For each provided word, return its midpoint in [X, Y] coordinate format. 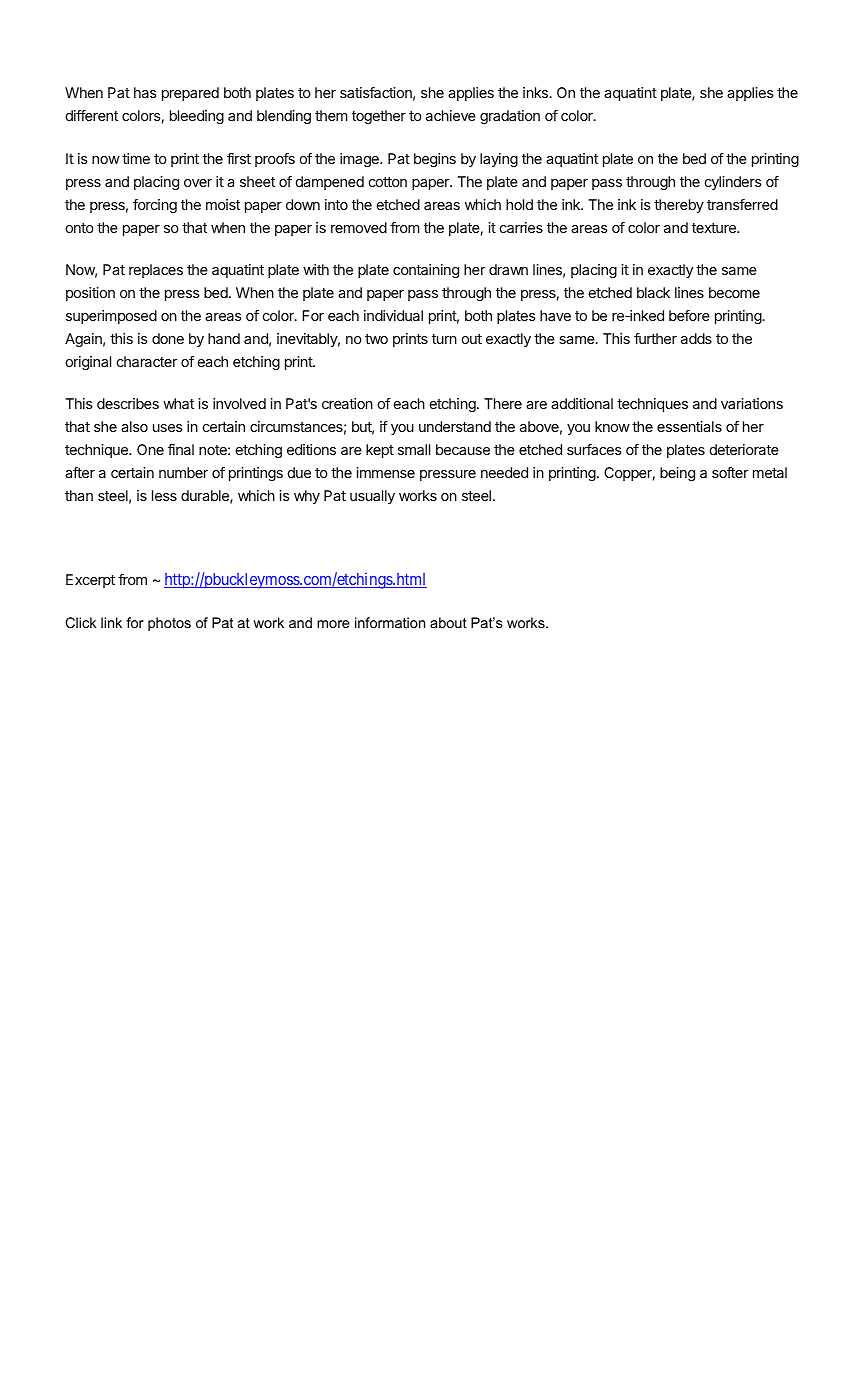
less [164, 495]
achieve [451, 115]
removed [359, 227]
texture [715, 228]
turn [444, 339]
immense [385, 472]
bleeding [197, 117]
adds [696, 338]
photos [169, 624]
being [677, 474]
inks [537, 92]
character [147, 361]
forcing [155, 206]
